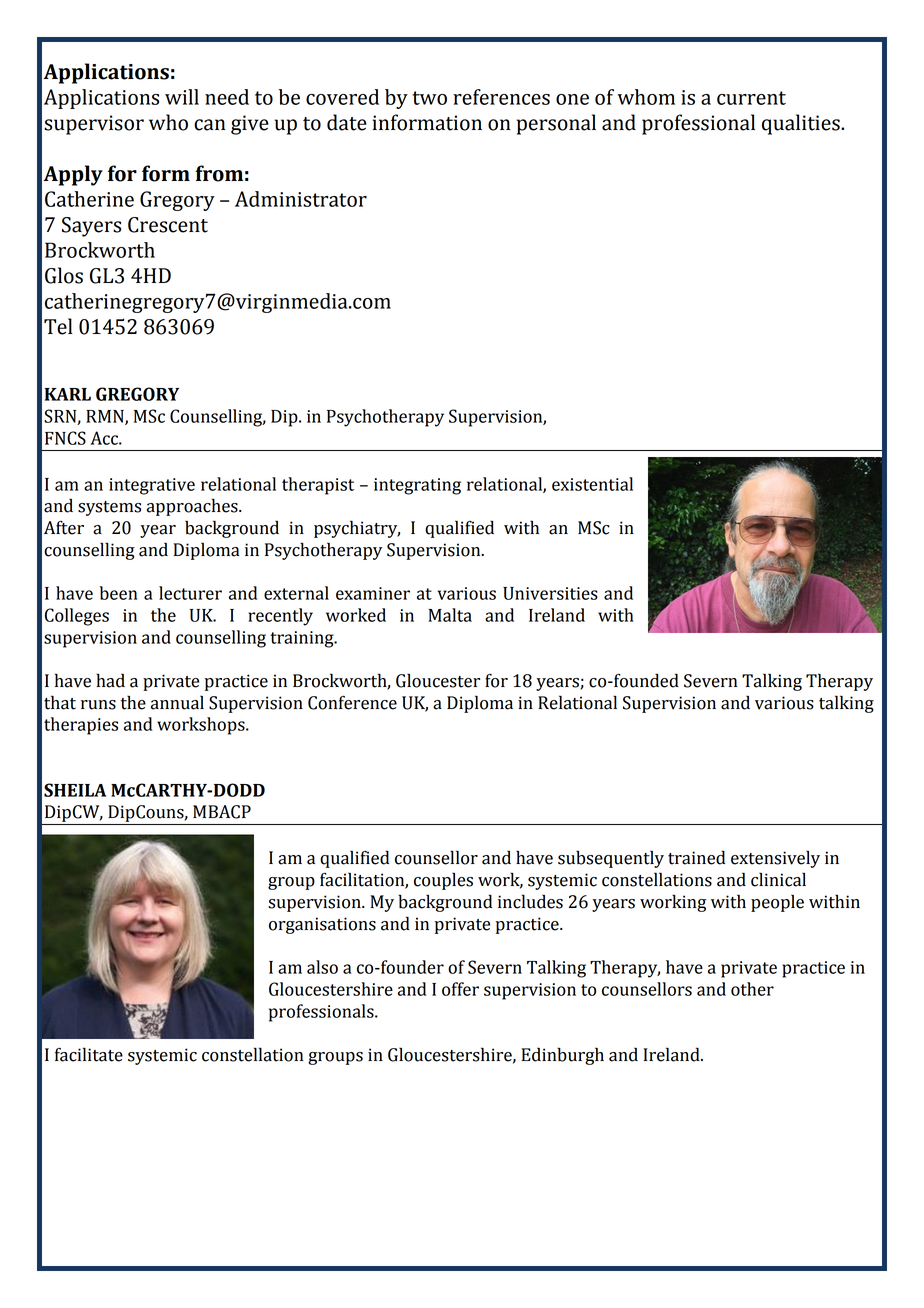 Image resolution: width=924 pixels, height=1308 pixels. Describe the element at coordinates (450, 615) in the screenshot. I see `Malta` at that location.
